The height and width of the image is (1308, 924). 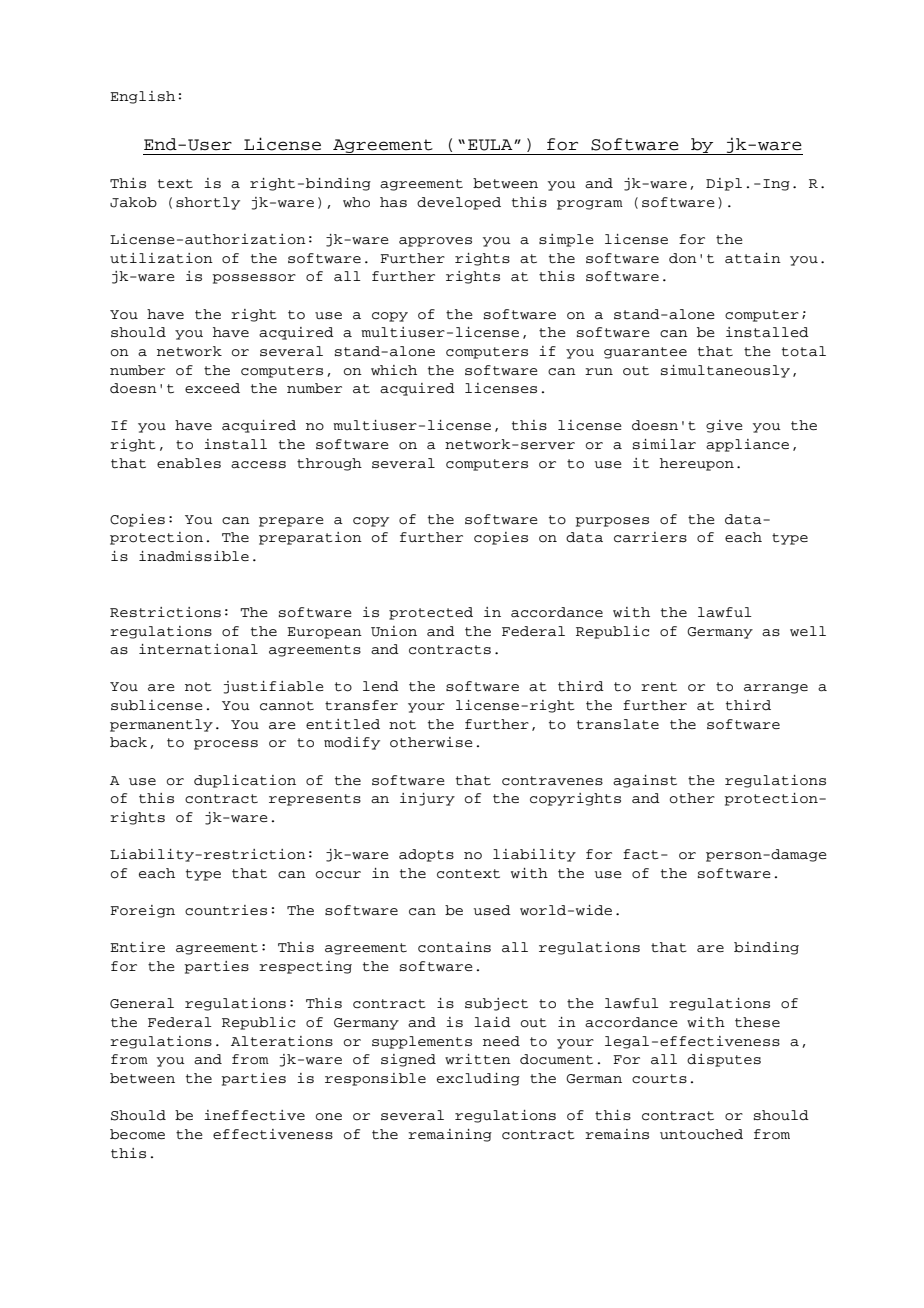 I want to click on program, so click(x=590, y=205).
